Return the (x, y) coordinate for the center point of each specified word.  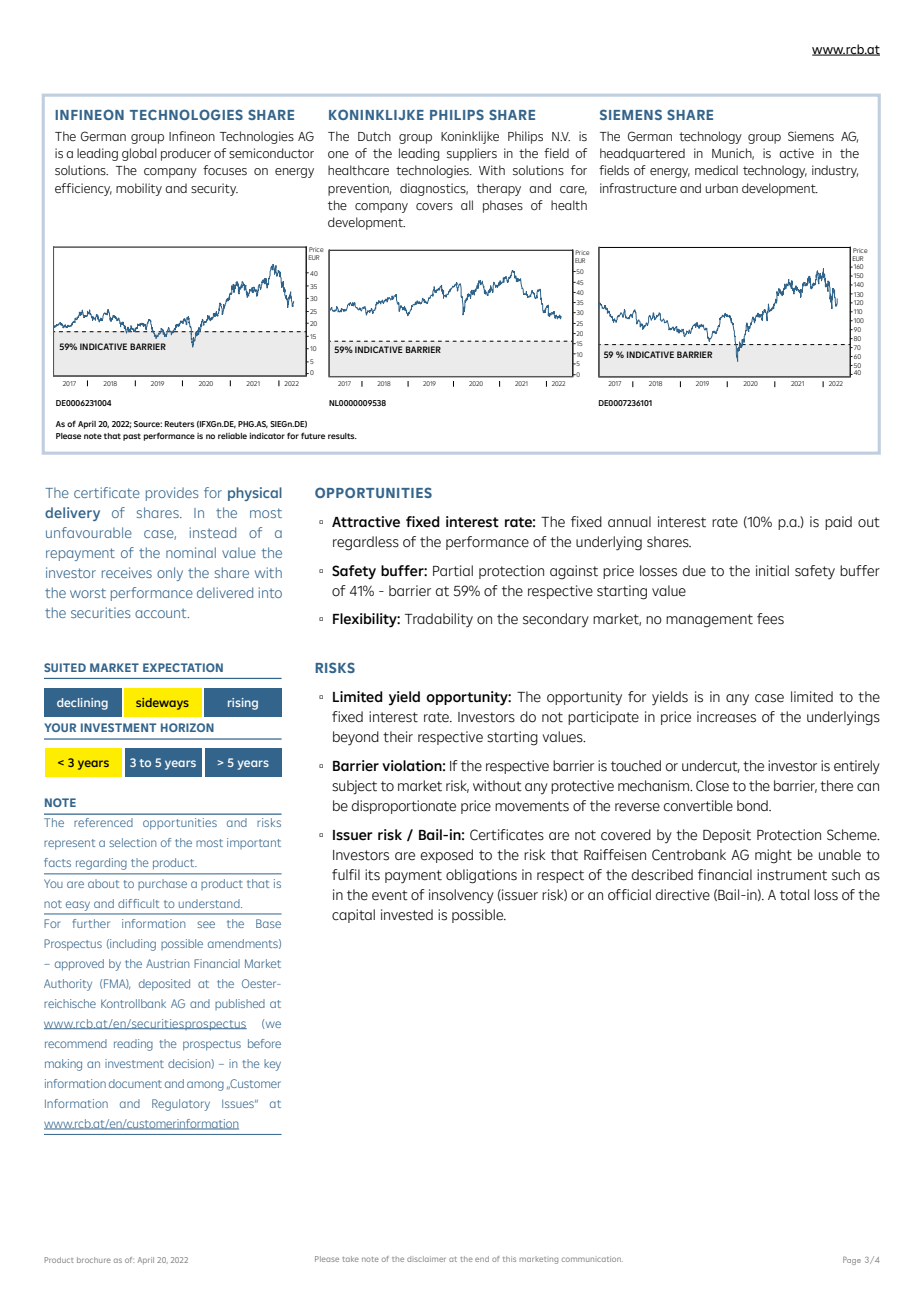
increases (726, 717)
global (139, 154)
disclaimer (426, 1259)
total (794, 895)
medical (716, 170)
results (342, 436)
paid (838, 523)
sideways (162, 704)
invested (407, 915)
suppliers (472, 154)
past (132, 437)
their (398, 737)
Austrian (167, 963)
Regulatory (181, 1105)
